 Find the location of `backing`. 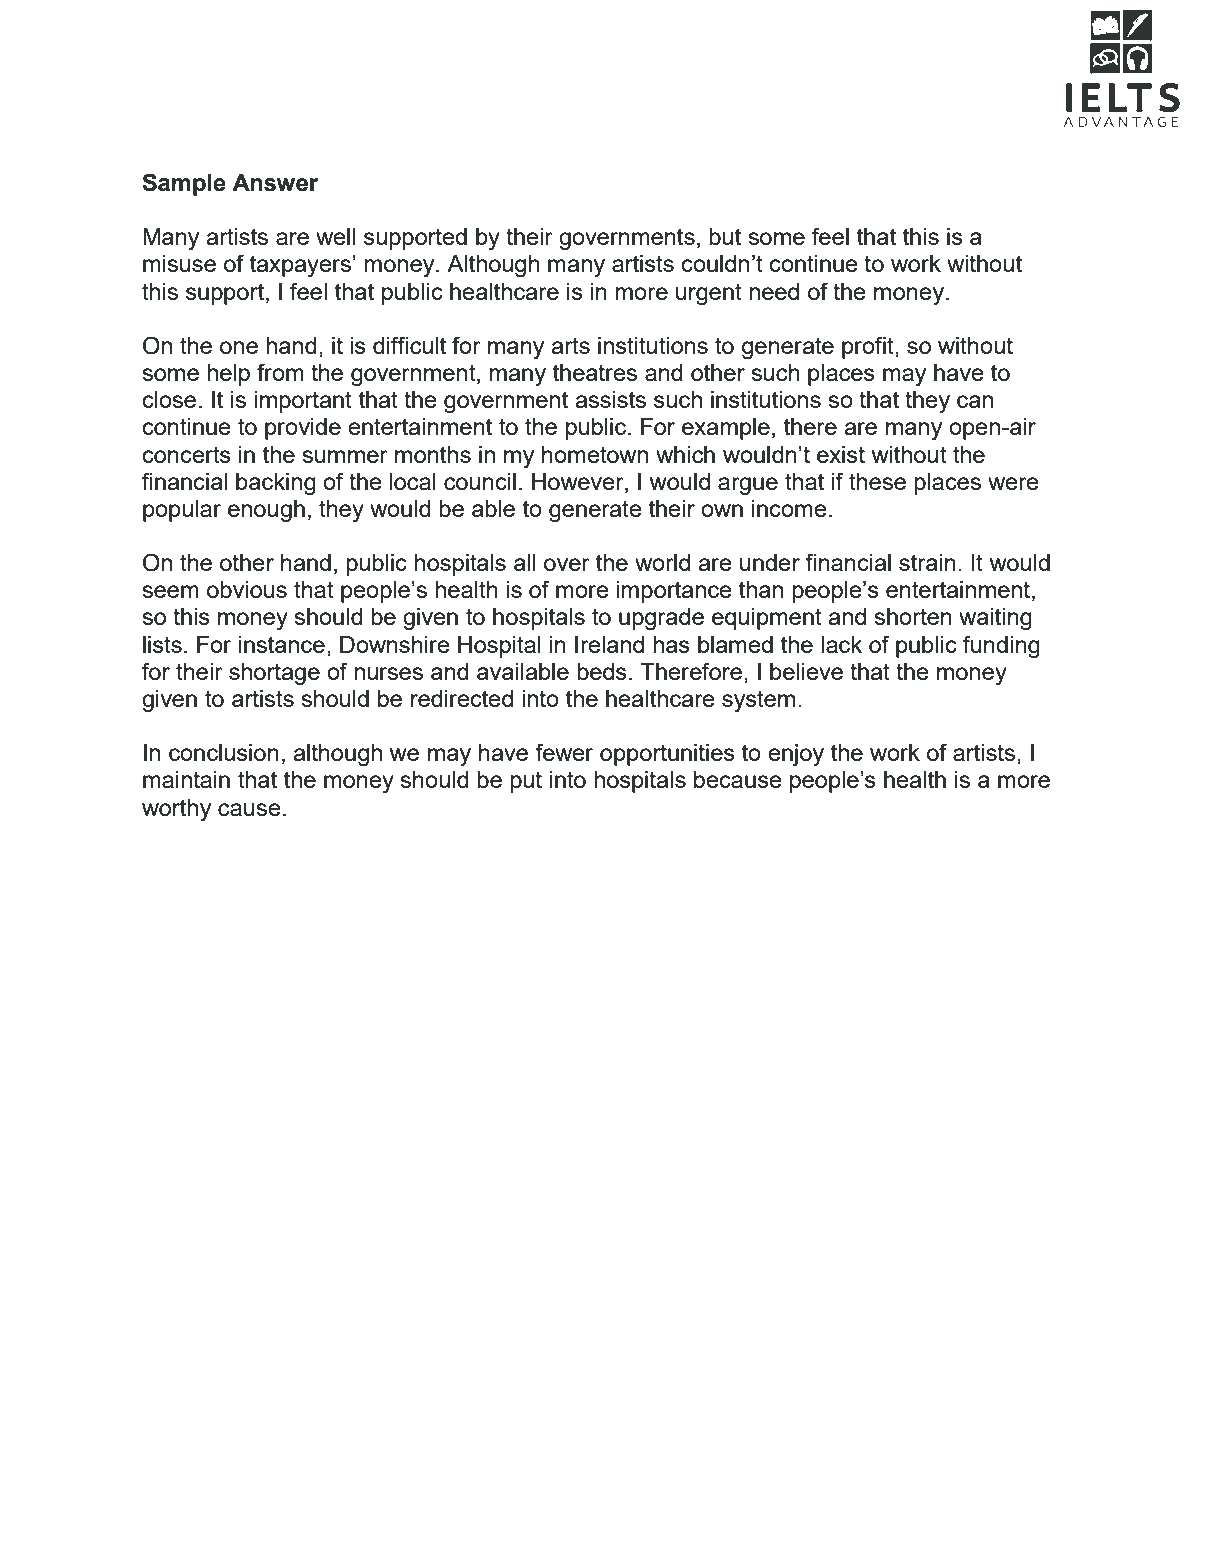

backing is located at coordinates (276, 484).
